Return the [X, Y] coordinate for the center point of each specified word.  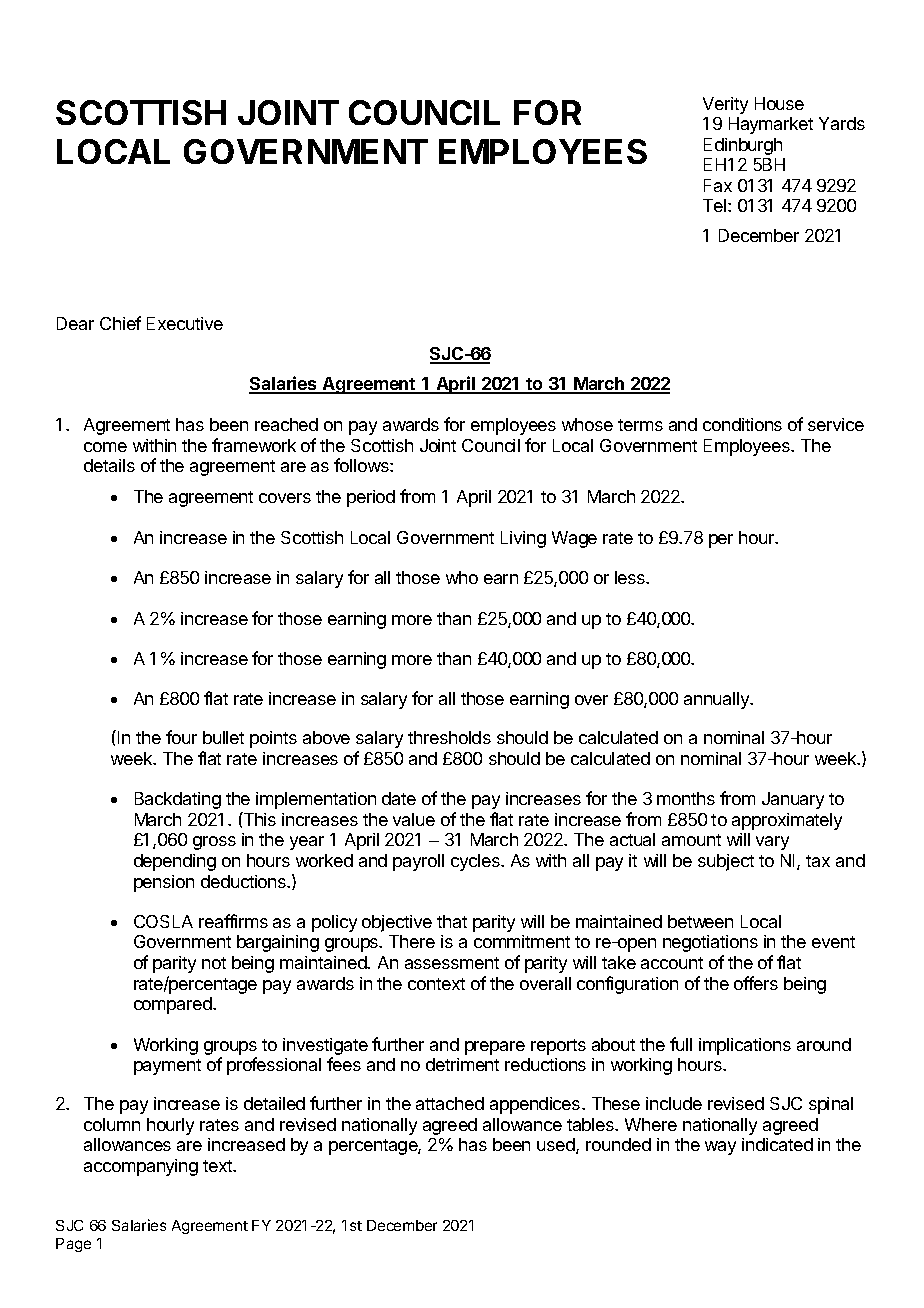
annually [718, 700]
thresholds [449, 737]
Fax [718, 185]
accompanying [141, 1167]
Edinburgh [743, 146]
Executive [185, 323]
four [181, 737]
